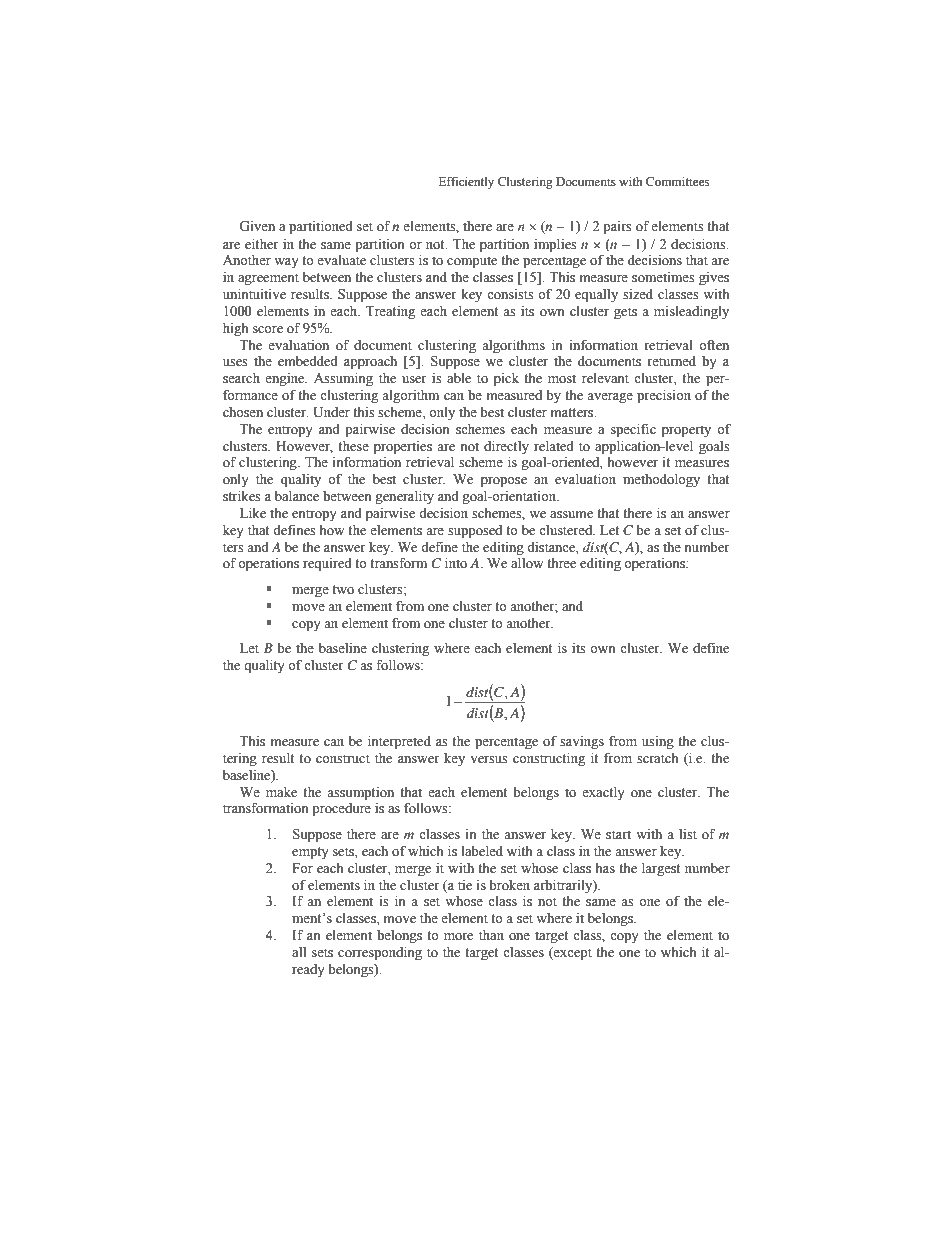 The image size is (952, 1233). Describe the element at coordinates (286, 379) in the screenshot. I see `engine` at that location.
